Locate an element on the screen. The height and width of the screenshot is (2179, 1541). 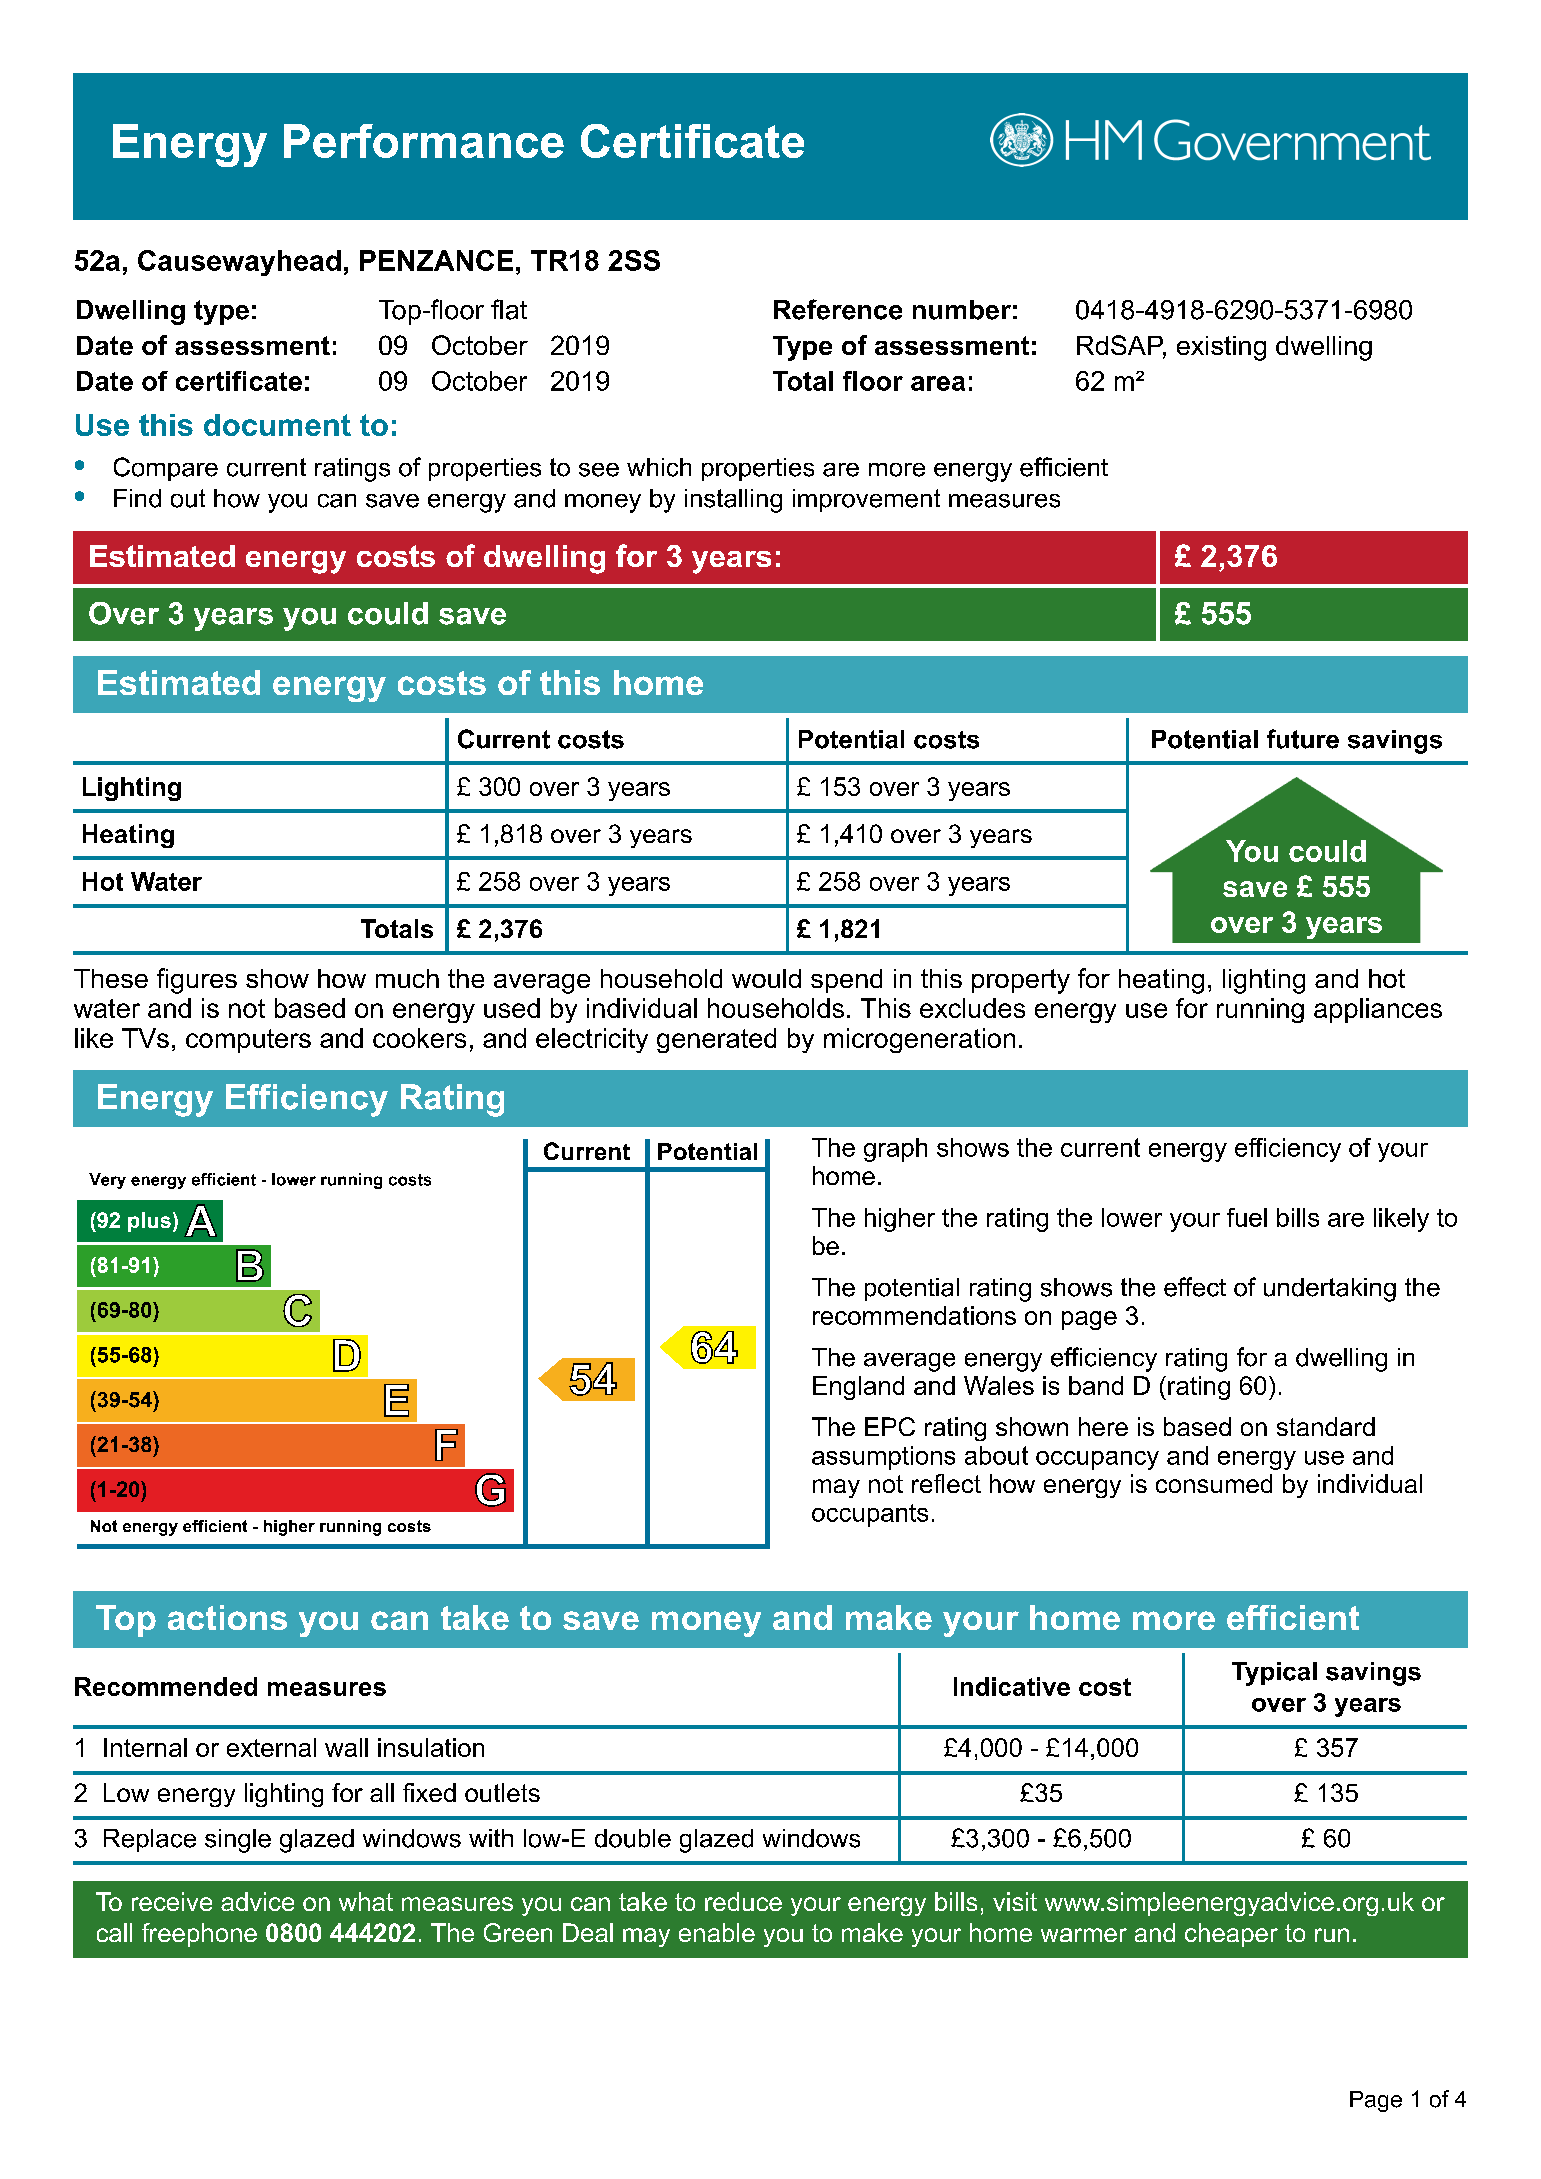
installing is located at coordinates (733, 501).
